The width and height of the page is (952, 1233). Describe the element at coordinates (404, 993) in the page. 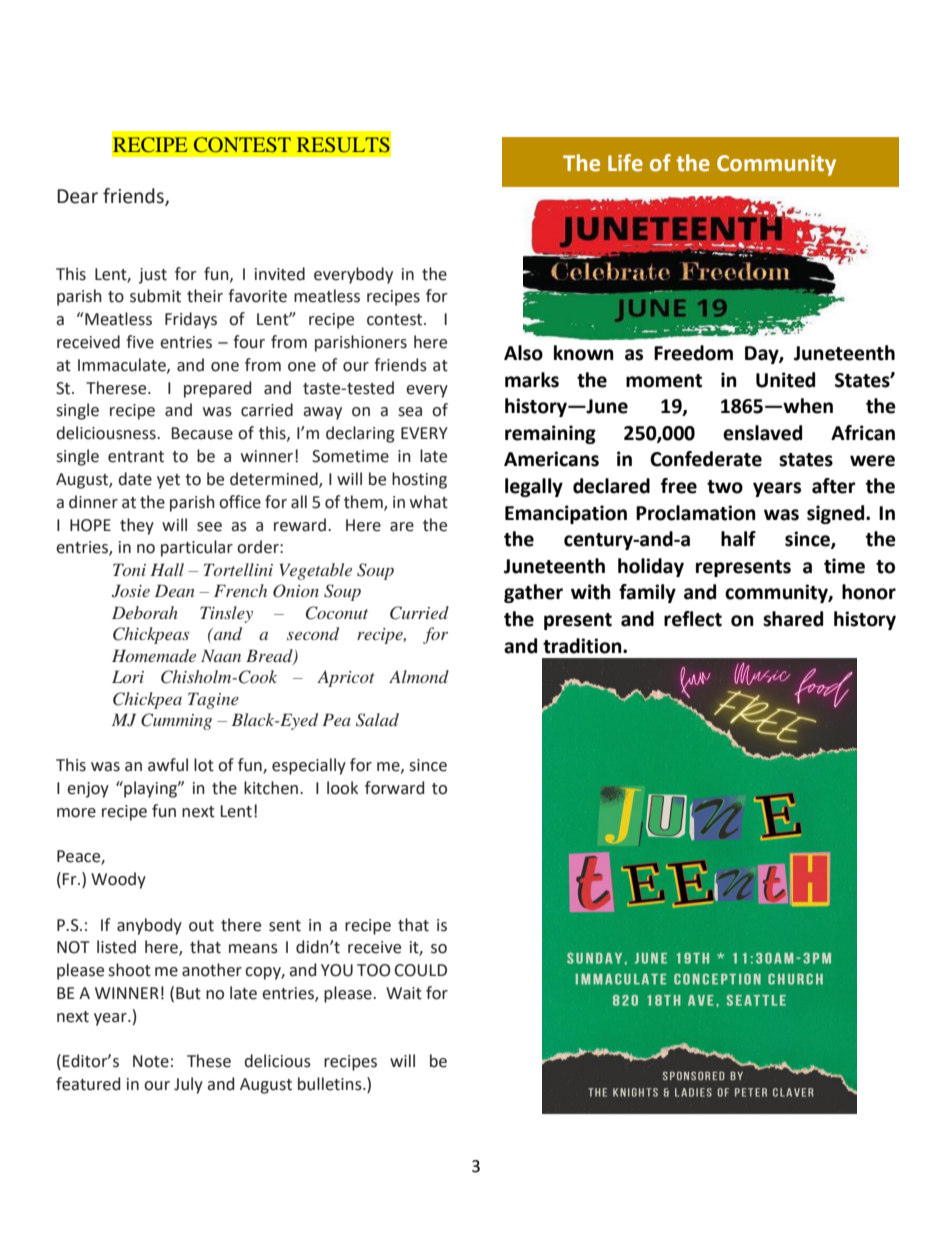

I see `Wait` at that location.
